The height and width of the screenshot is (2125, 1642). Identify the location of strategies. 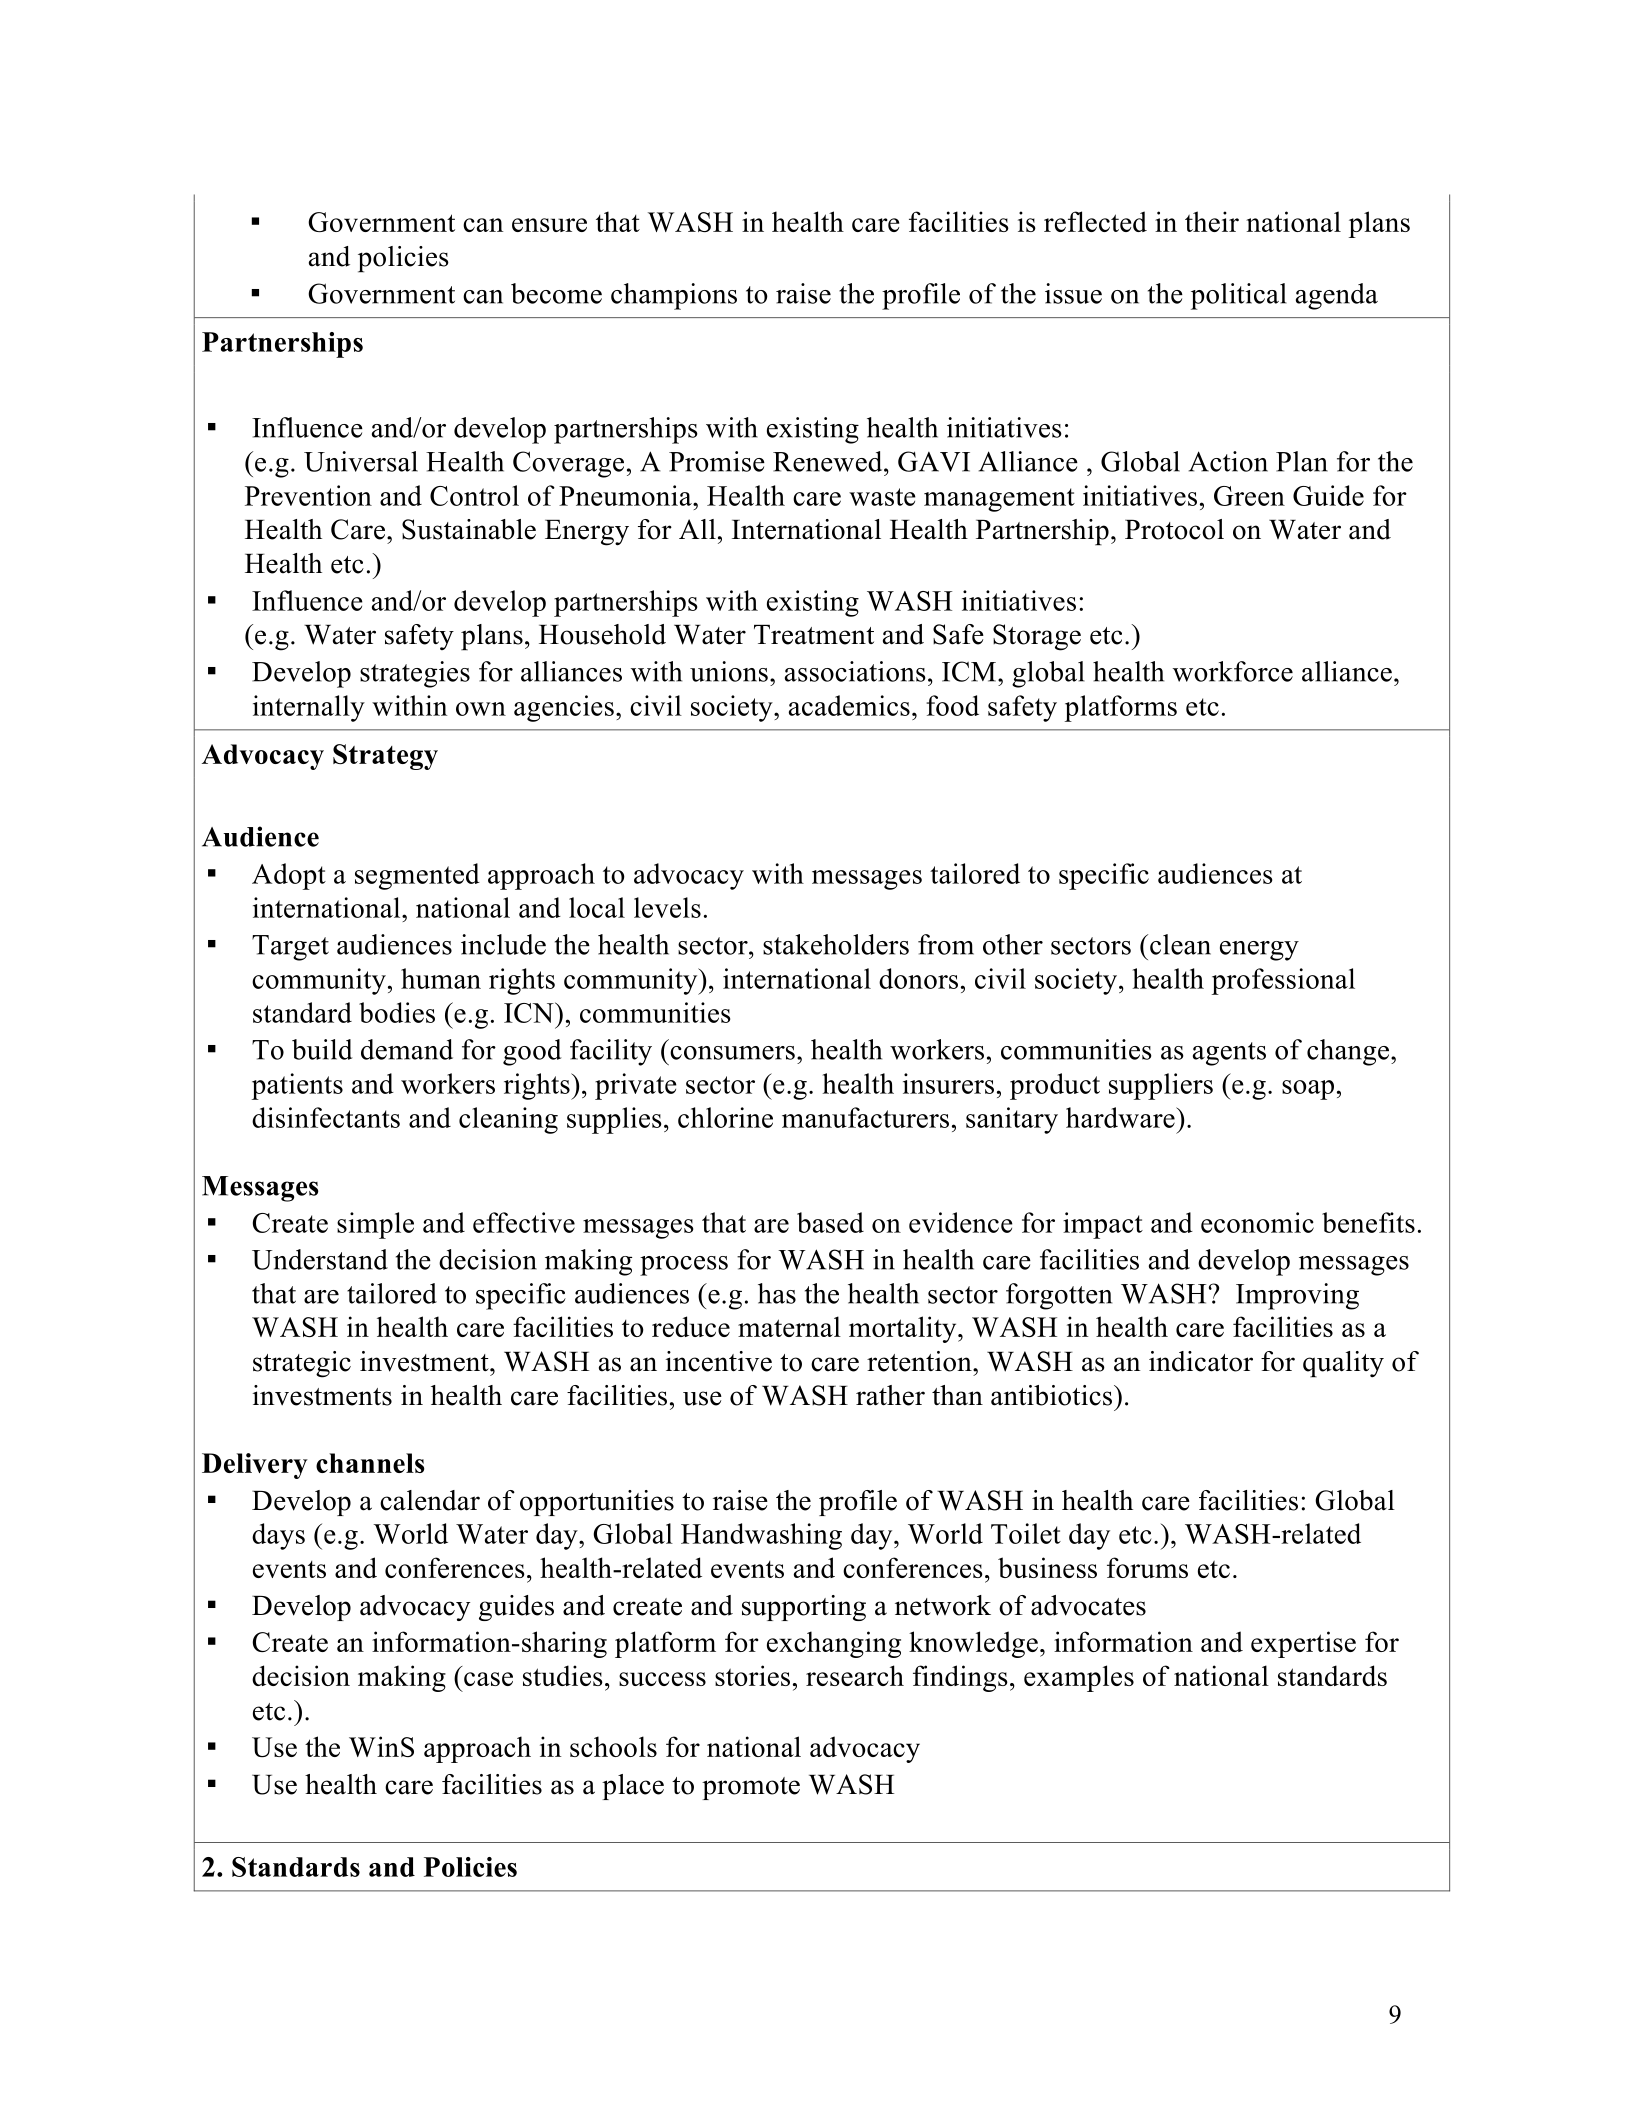
(415, 674).
